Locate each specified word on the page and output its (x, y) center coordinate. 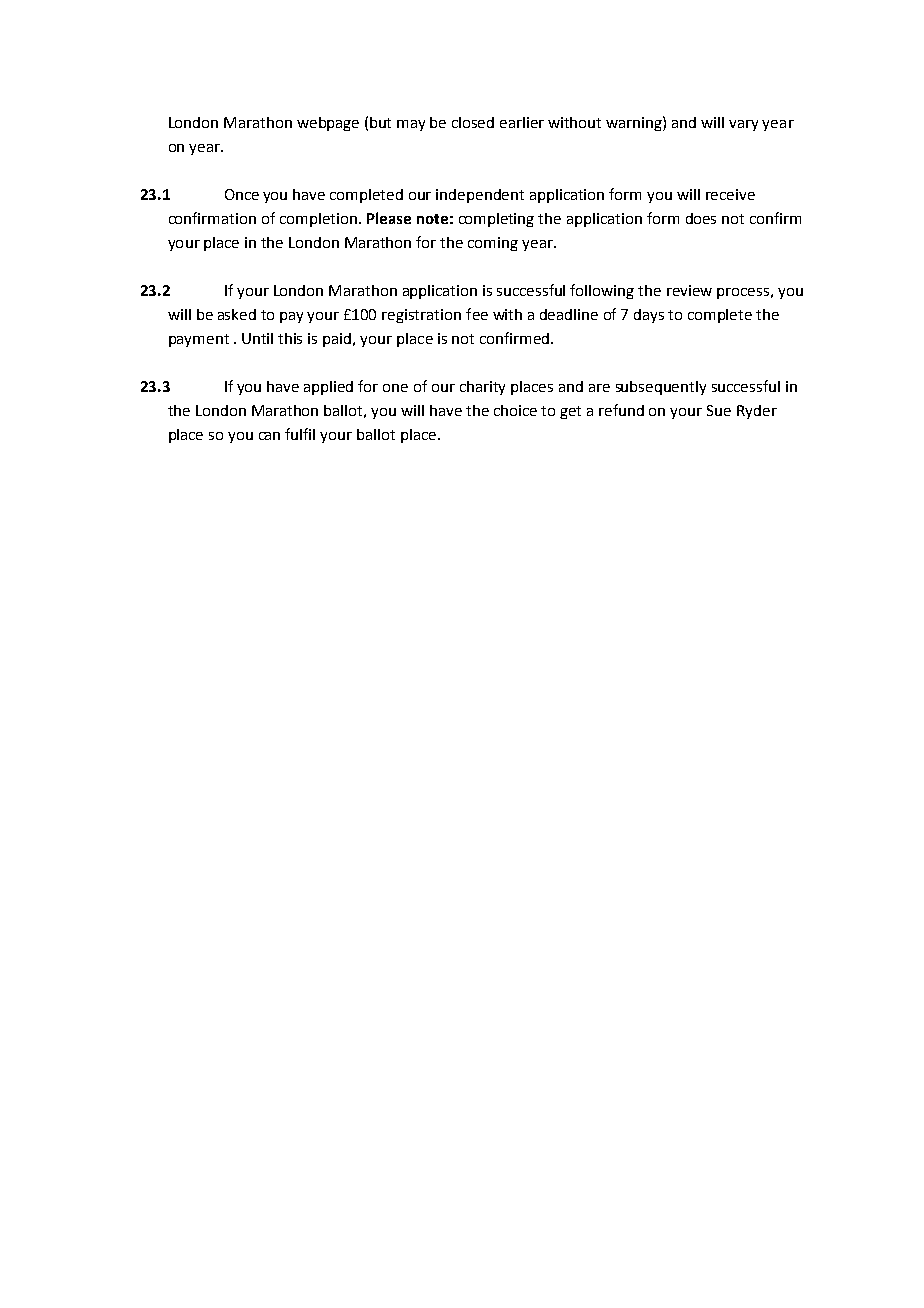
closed (473, 122)
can (269, 436)
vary (743, 125)
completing (496, 220)
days (649, 316)
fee (477, 314)
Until (257, 338)
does (701, 218)
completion (320, 220)
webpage (328, 124)
